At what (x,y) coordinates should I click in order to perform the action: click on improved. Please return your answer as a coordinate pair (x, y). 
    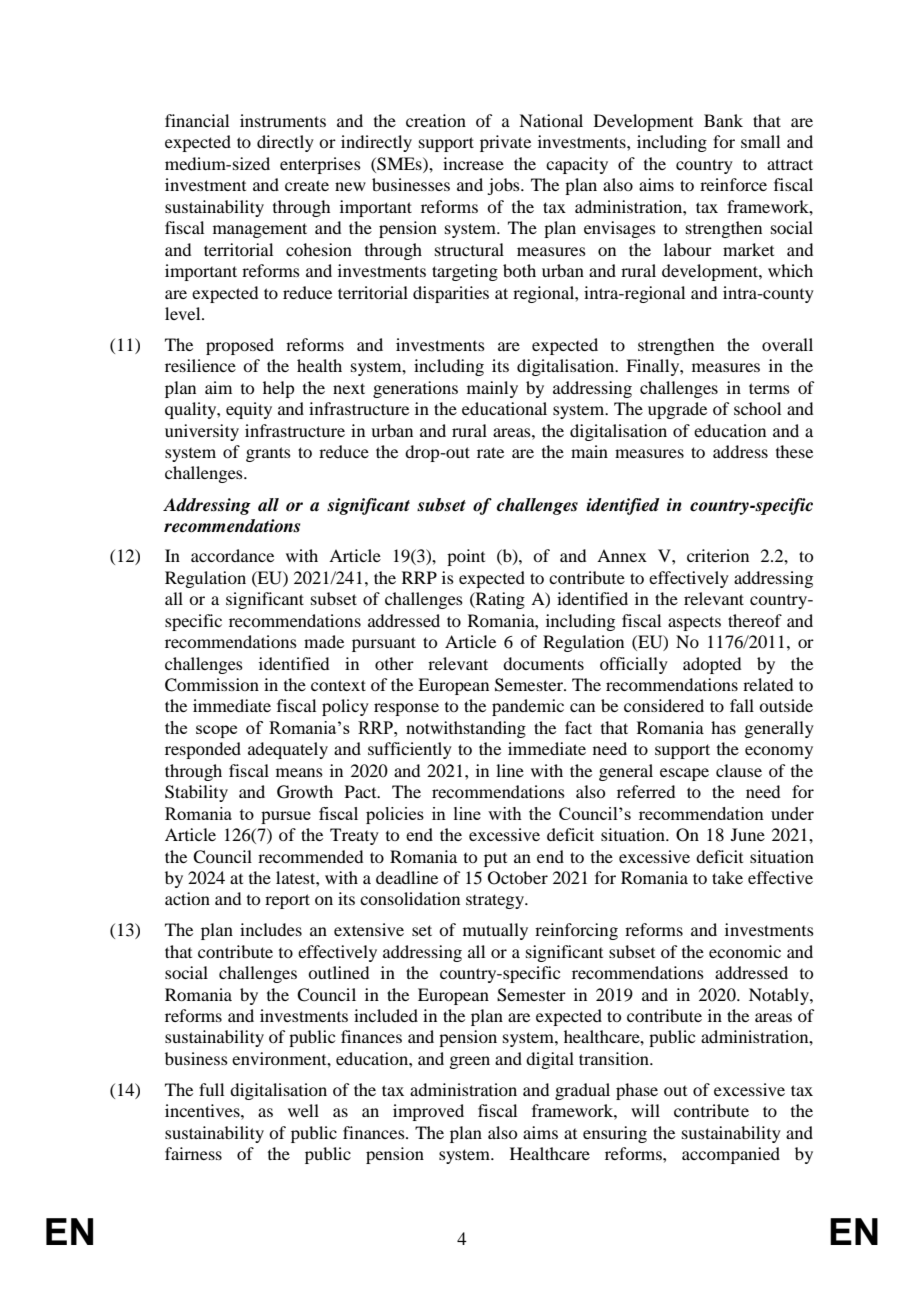
    Looking at the image, I should click on (428, 1112).
